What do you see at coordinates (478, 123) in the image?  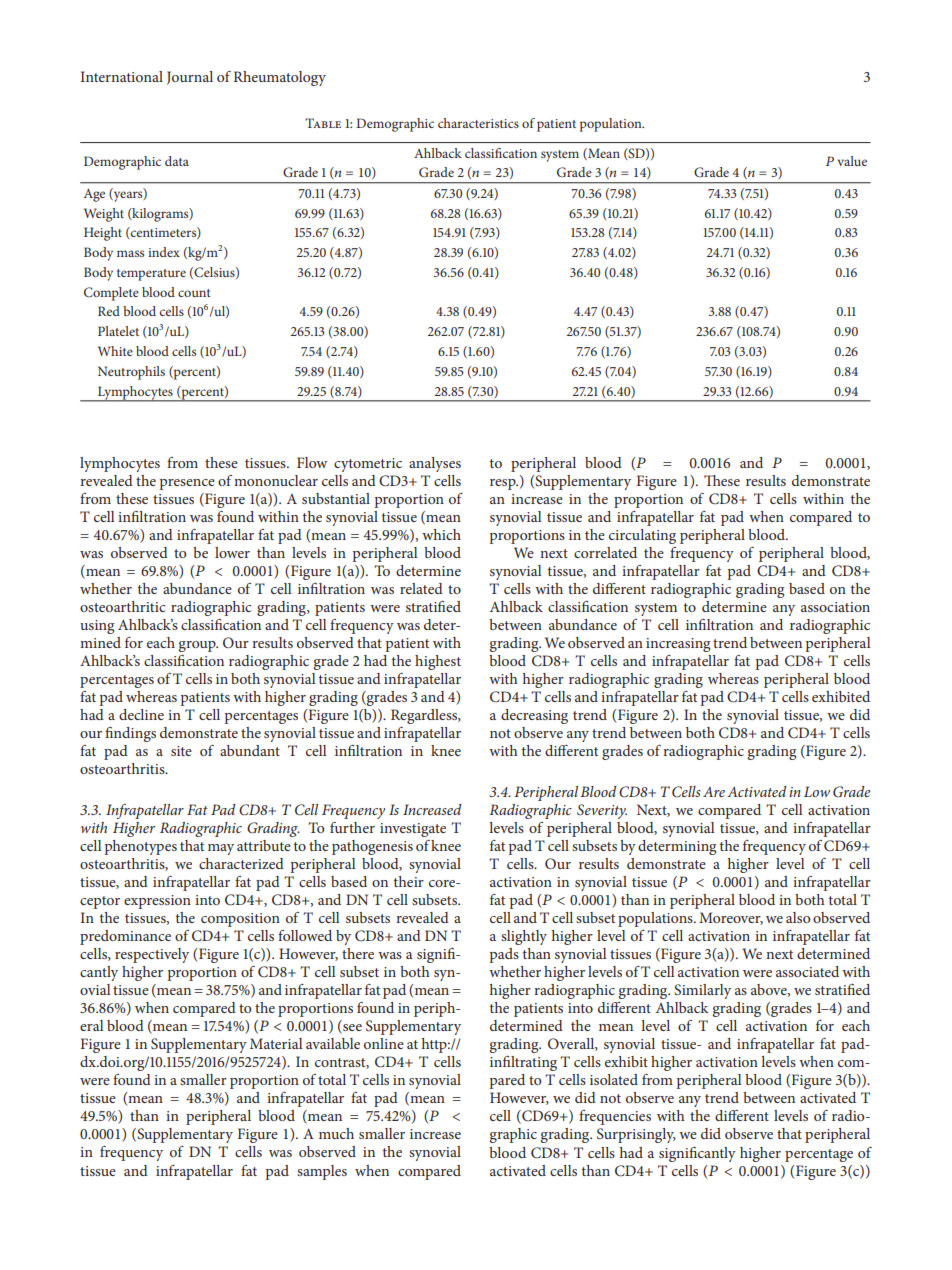 I see `characteristics` at bounding box center [478, 123].
